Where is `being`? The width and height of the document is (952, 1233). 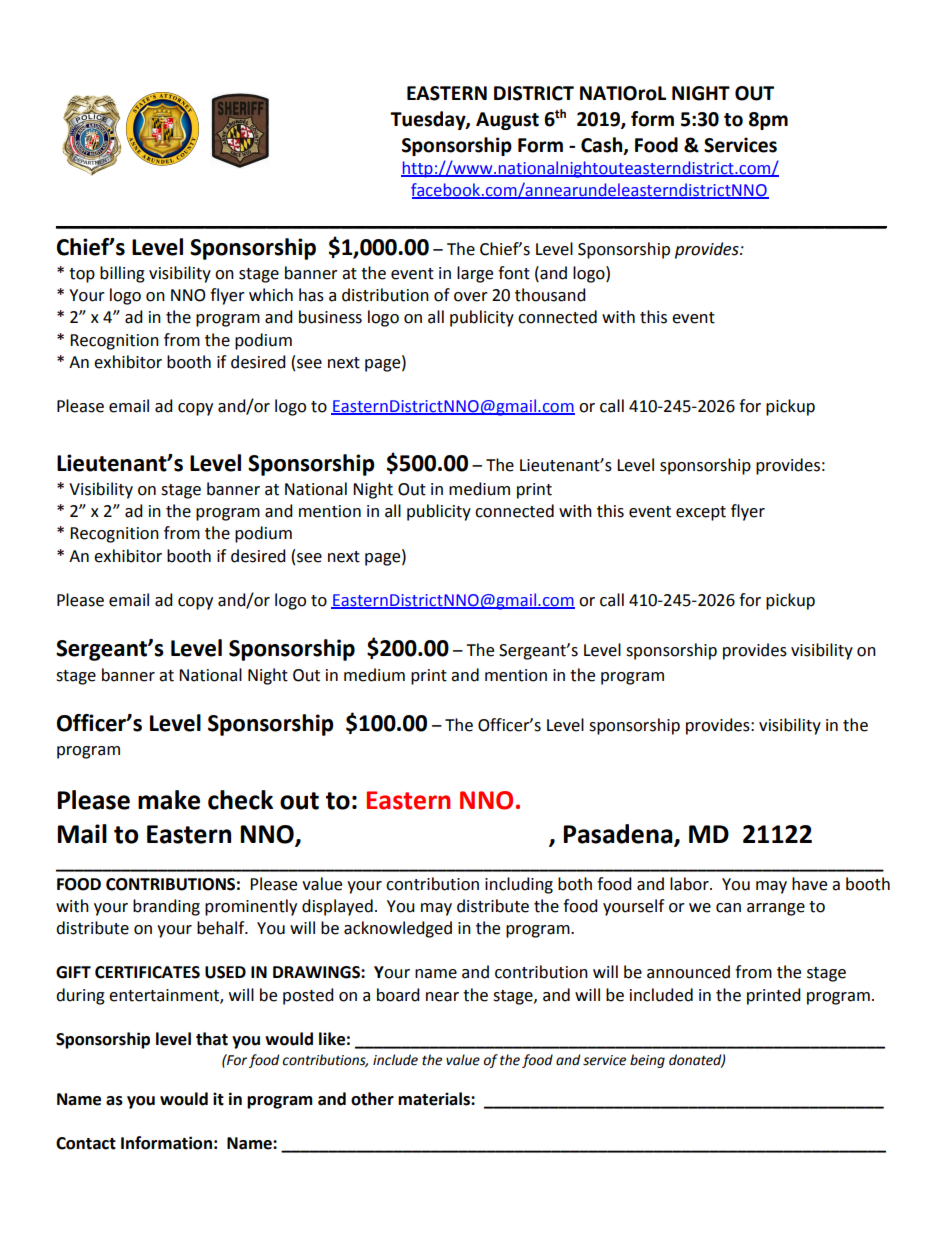 being is located at coordinates (647, 1061).
